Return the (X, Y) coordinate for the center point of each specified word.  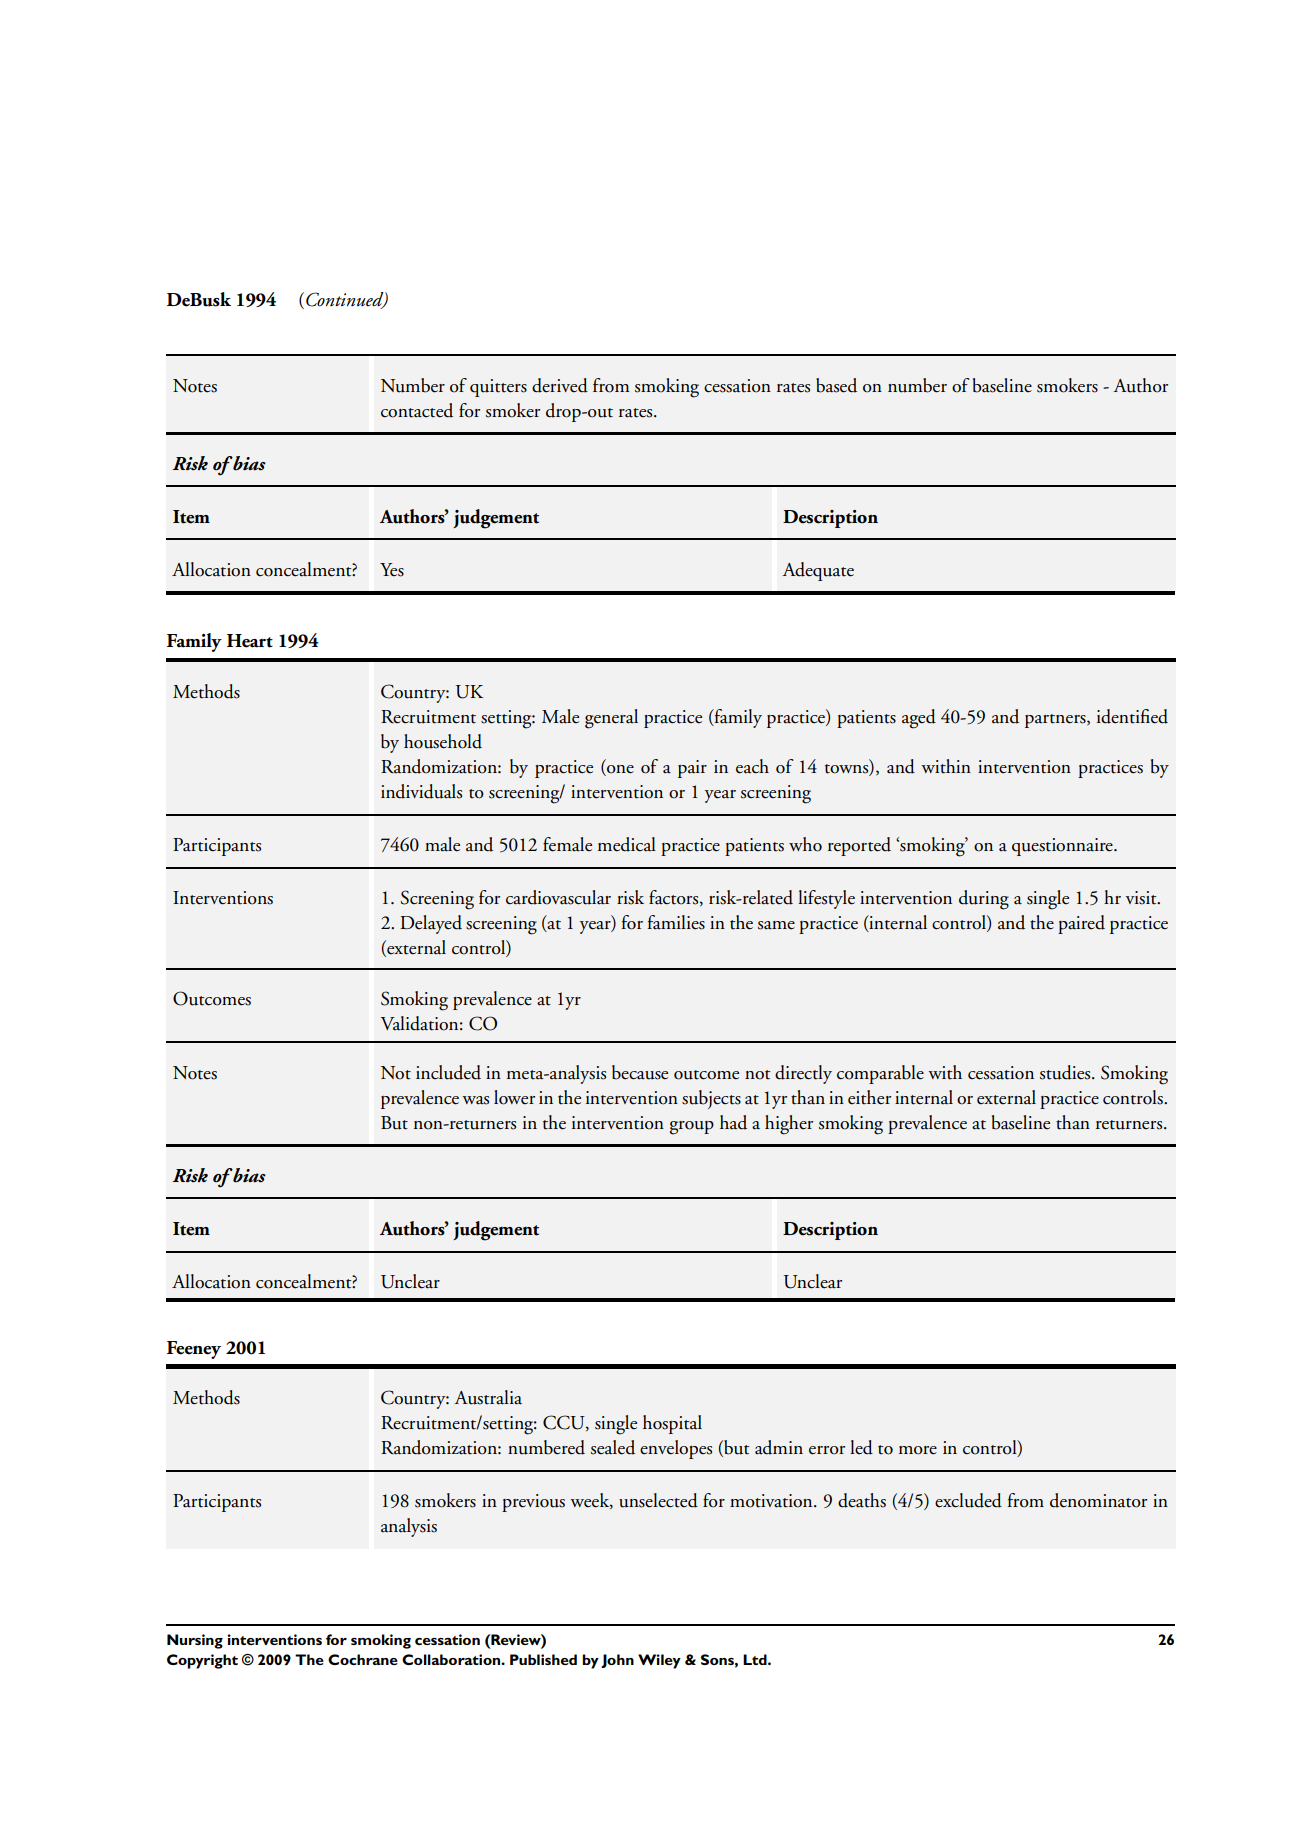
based (836, 385)
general (611, 719)
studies (1066, 1072)
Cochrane (363, 1659)
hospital (672, 1424)
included (448, 1072)
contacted (417, 410)
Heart (250, 641)
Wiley (659, 1661)
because (640, 1072)
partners (1056, 721)
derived (560, 385)
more (918, 1450)
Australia (488, 1397)
